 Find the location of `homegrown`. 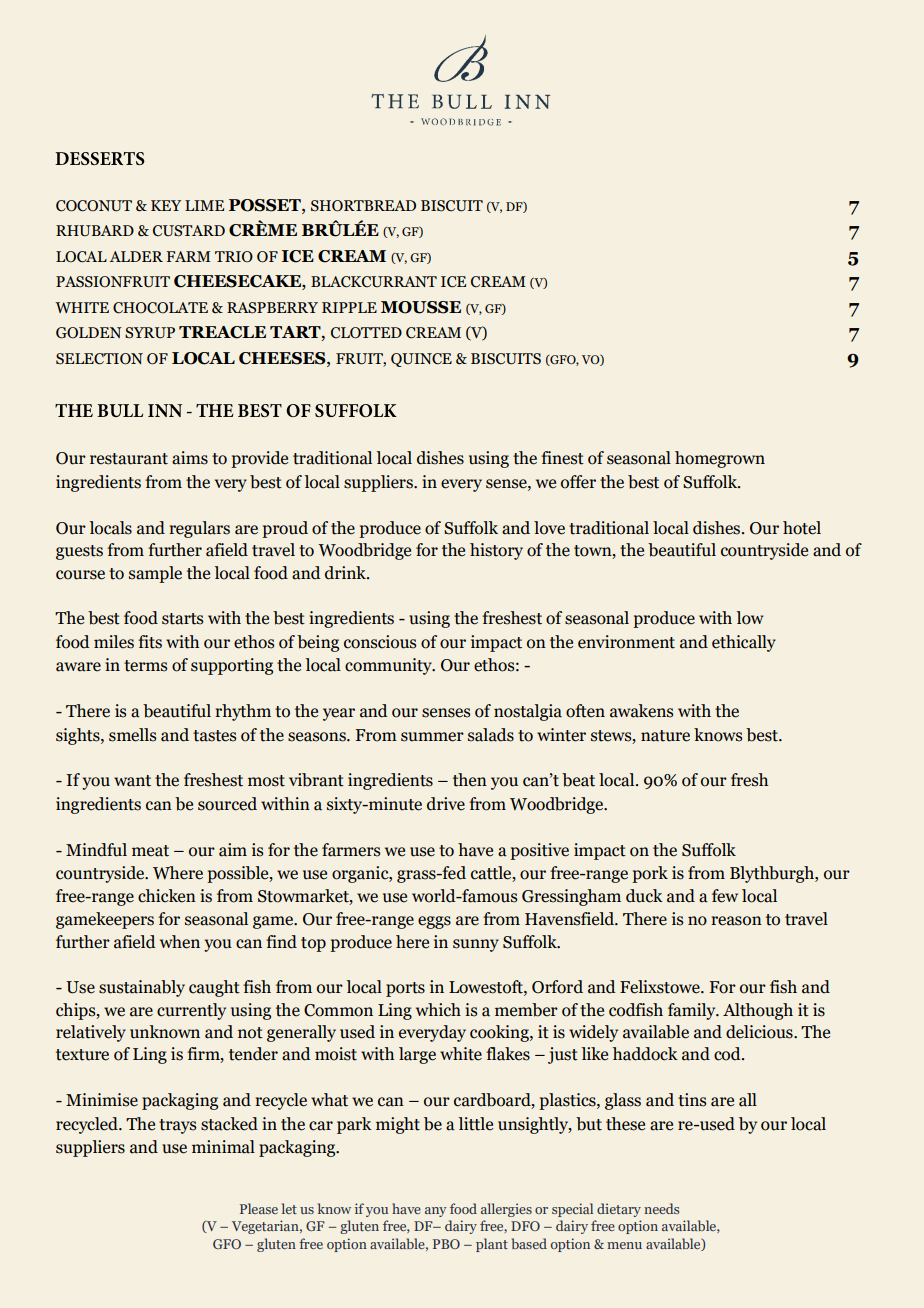

homegrown is located at coordinates (720, 459).
